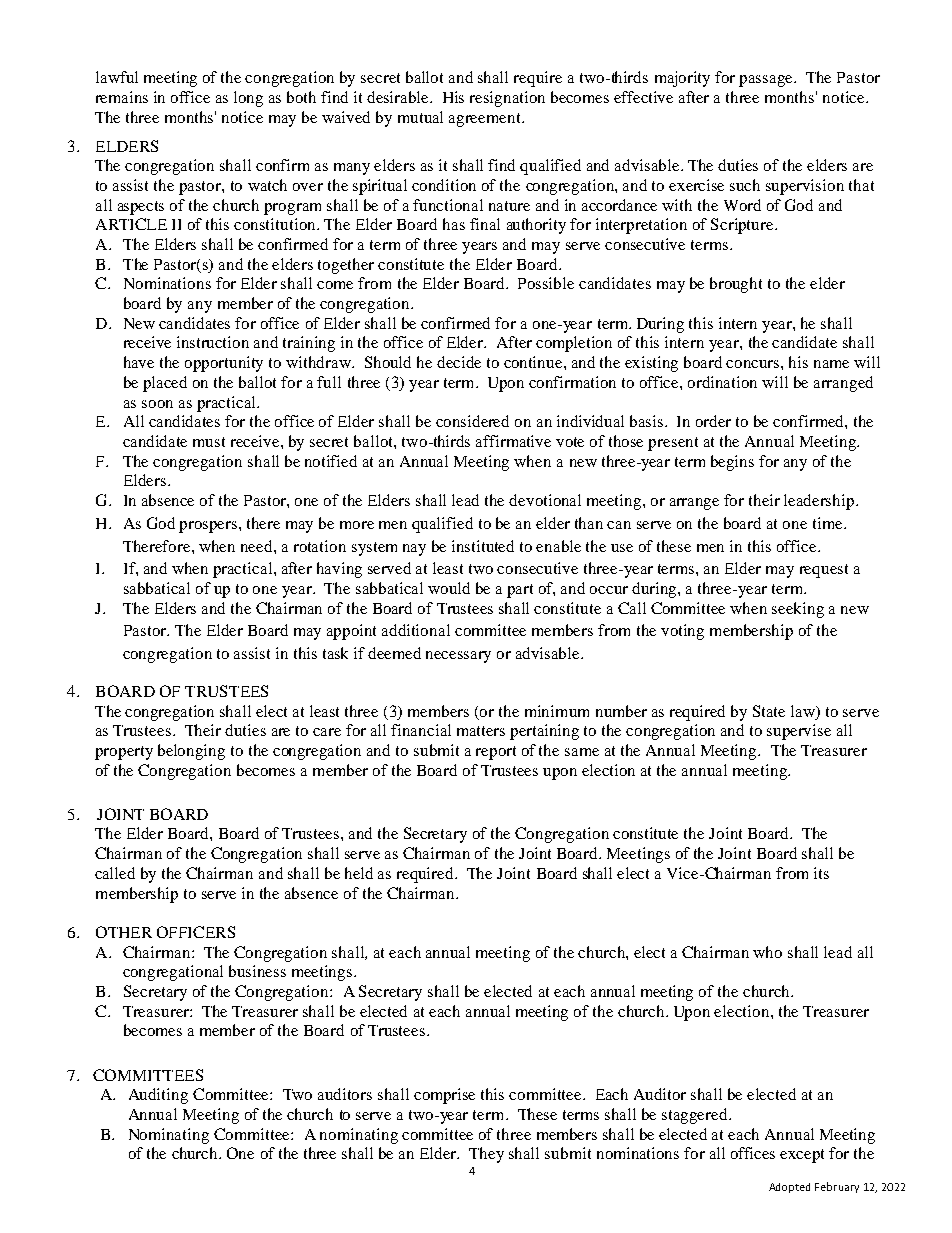 The height and width of the screenshot is (1233, 952). I want to click on instituted, so click(483, 546).
